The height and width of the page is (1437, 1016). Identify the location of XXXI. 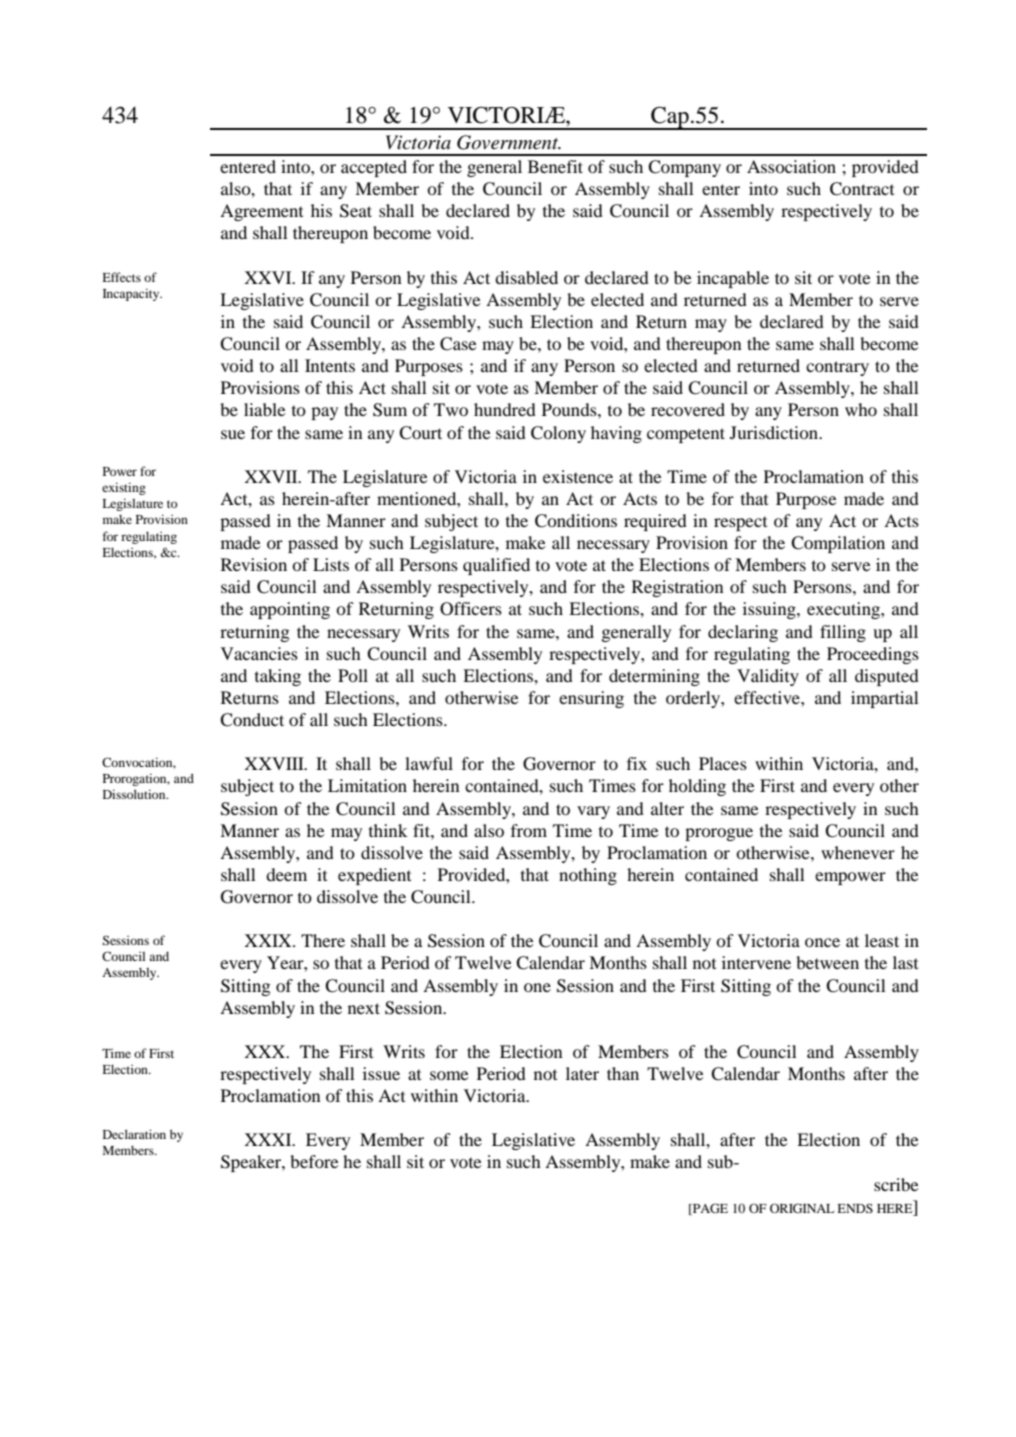
(269, 1139).
